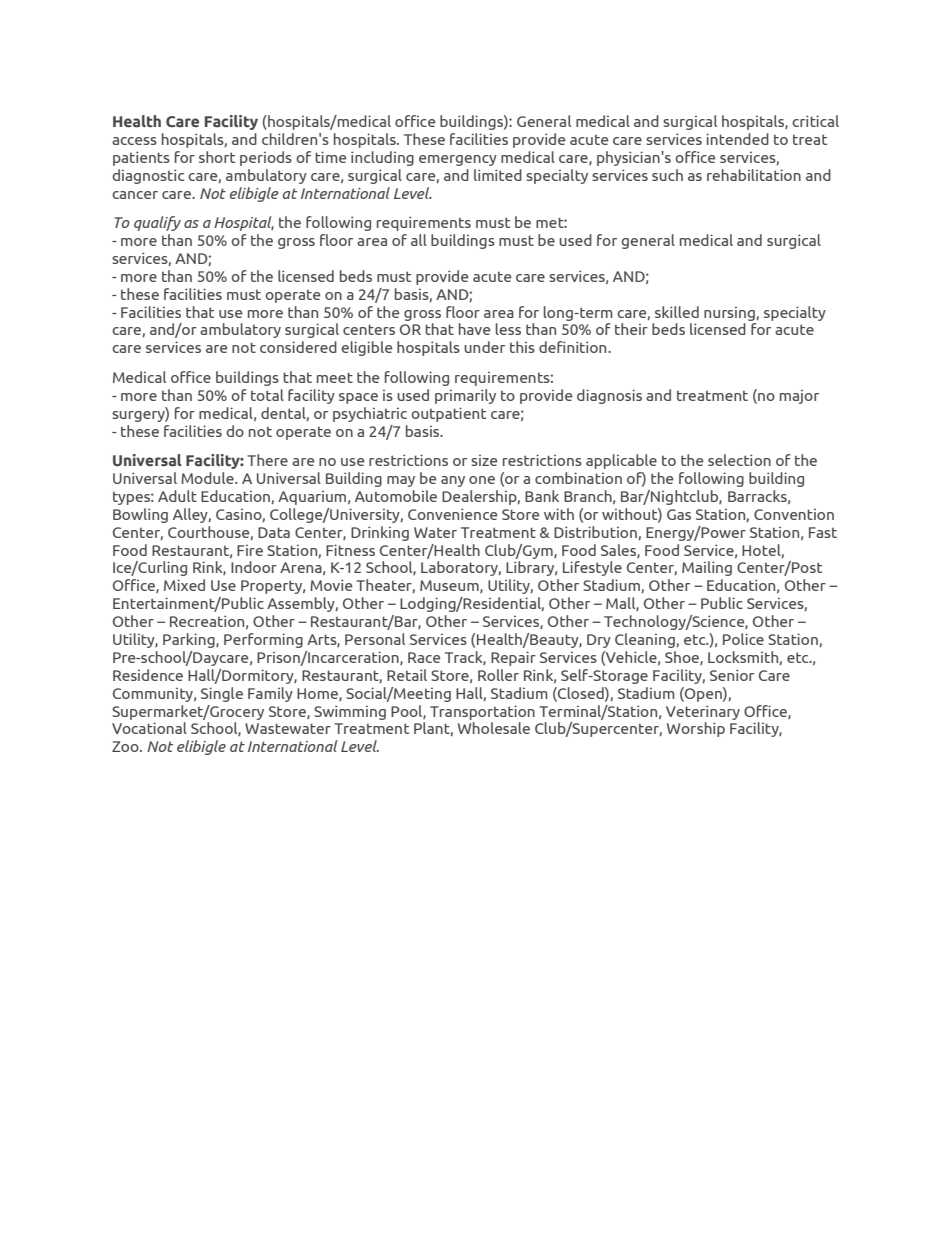 This screenshot has height=1233, width=952. What do you see at coordinates (250, 550) in the screenshot?
I see `Fire` at bounding box center [250, 550].
